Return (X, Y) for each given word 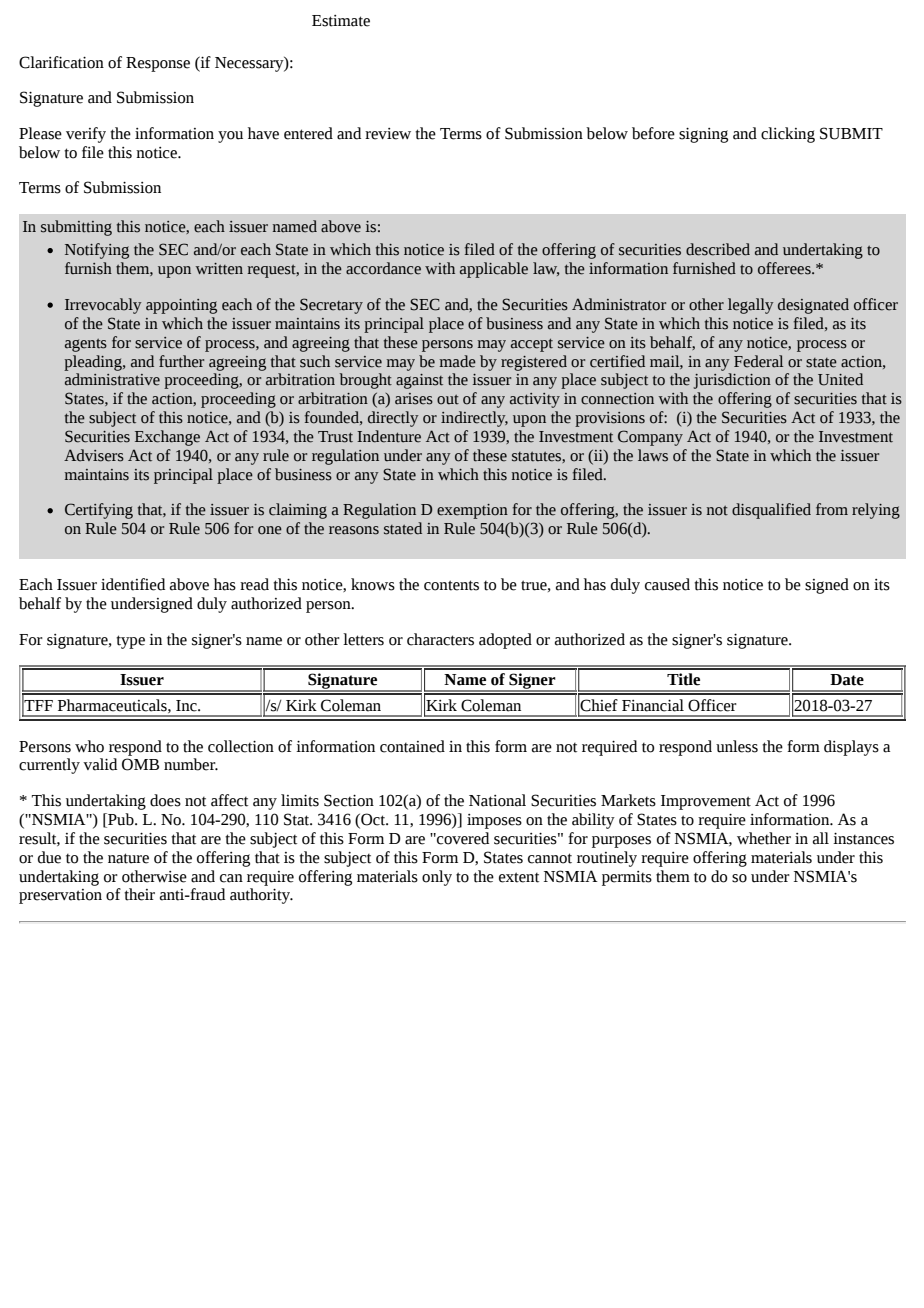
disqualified (771, 511)
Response (158, 64)
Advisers (94, 455)
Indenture (389, 436)
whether (764, 838)
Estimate (341, 21)
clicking (788, 135)
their (139, 894)
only (437, 878)
